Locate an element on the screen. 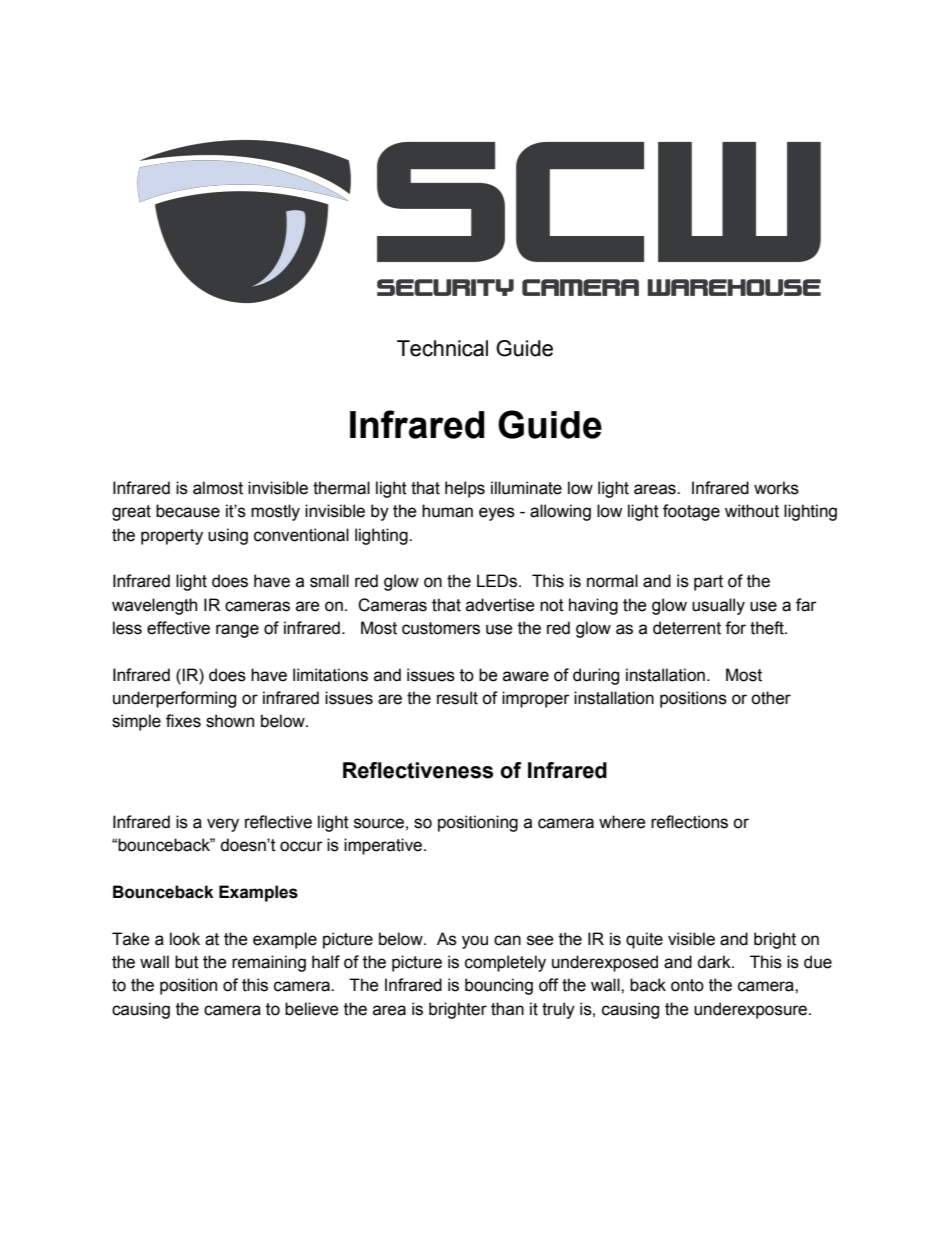 The width and height of the screenshot is (952, 1233). helps is located at coordinates (465, 489).
